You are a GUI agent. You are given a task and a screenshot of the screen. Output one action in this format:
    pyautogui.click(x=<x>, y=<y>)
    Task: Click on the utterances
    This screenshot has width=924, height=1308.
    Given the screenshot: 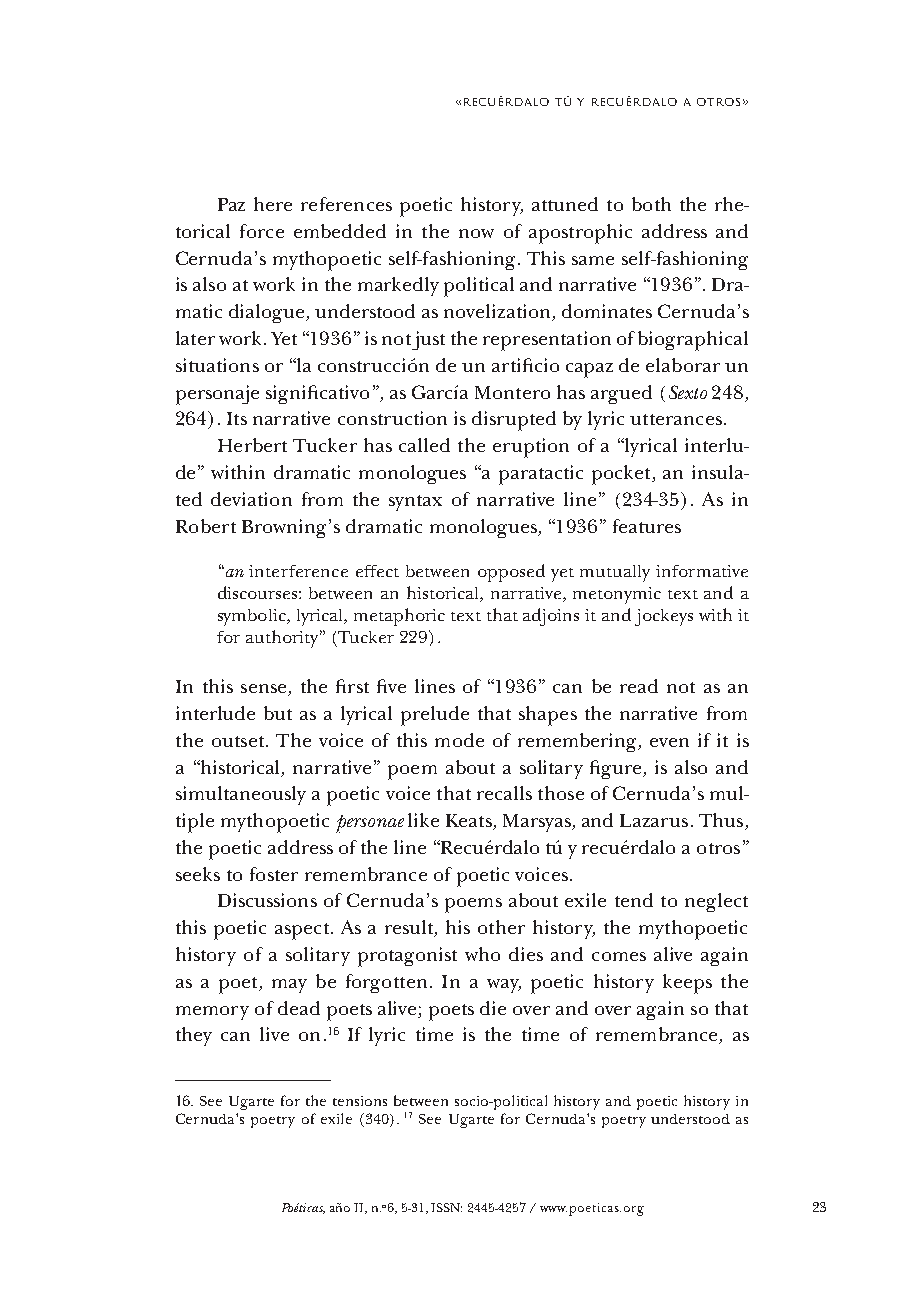 What is the action you would take?
    pyautogui.click(x=676, y=419)
